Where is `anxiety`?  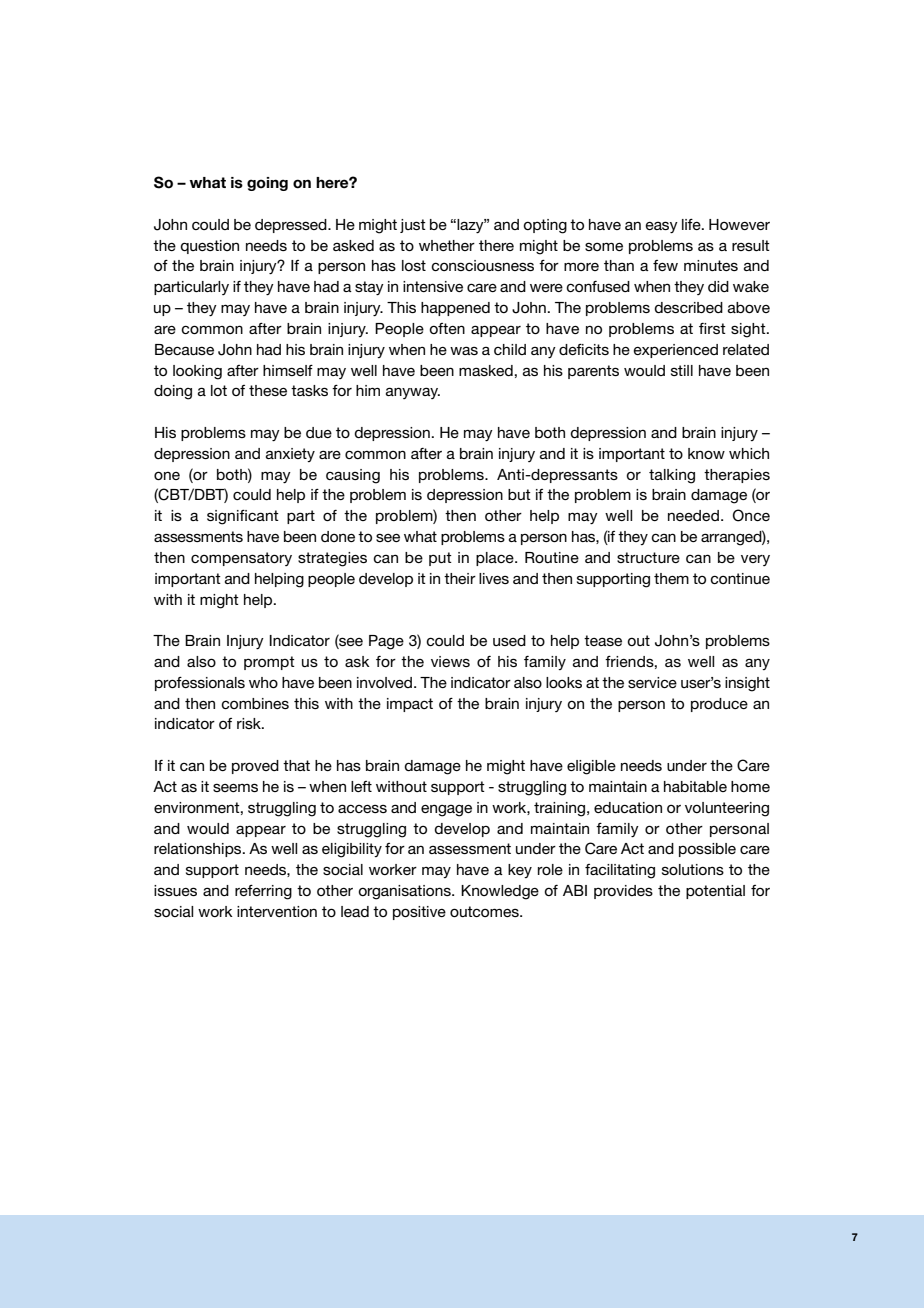 anxiety is located at coordinates (290, 455).
